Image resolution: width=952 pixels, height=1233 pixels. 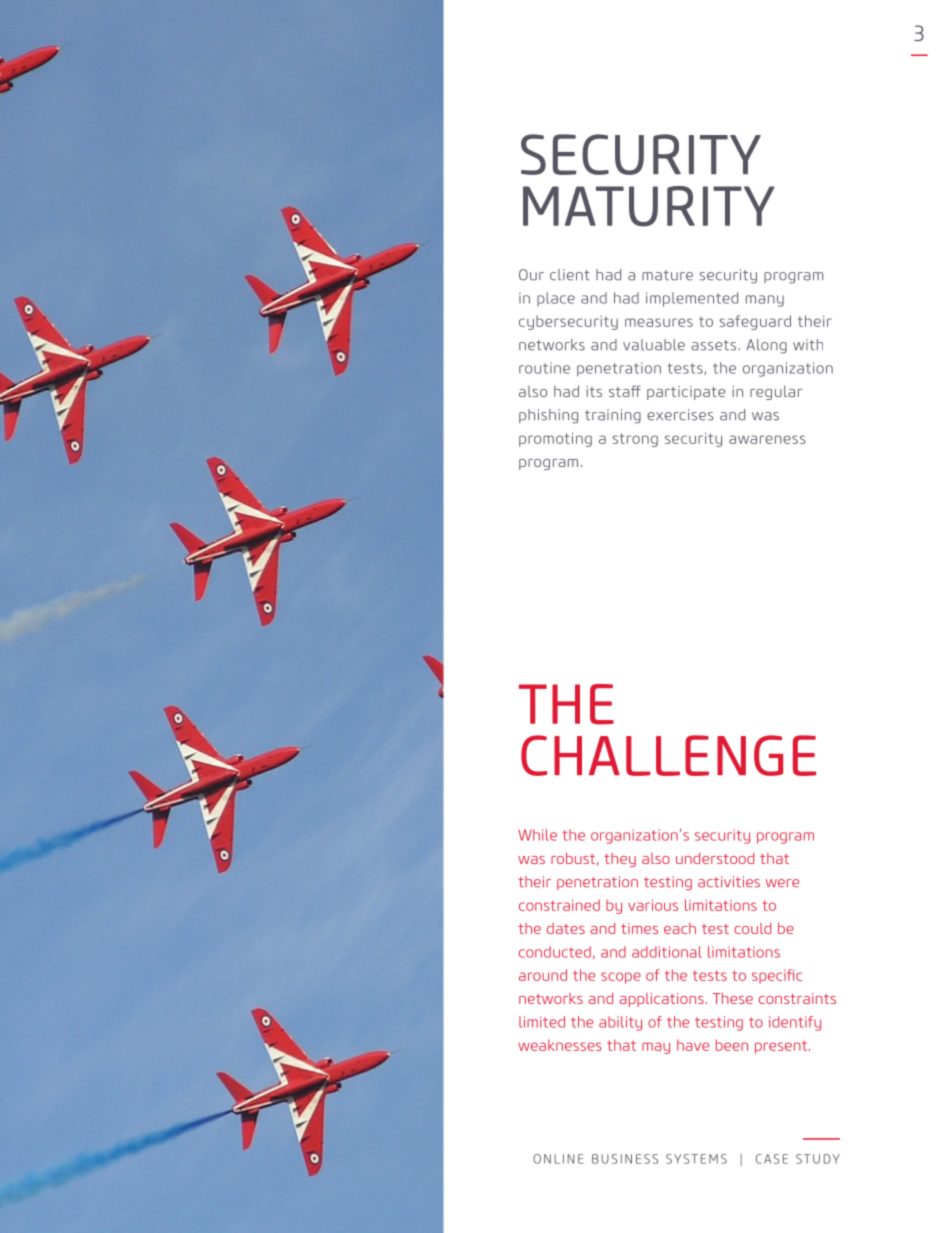 What do you see at coordinates (765, 301) in the screenshot?
I see `many` at bounding box center [765, 301].
